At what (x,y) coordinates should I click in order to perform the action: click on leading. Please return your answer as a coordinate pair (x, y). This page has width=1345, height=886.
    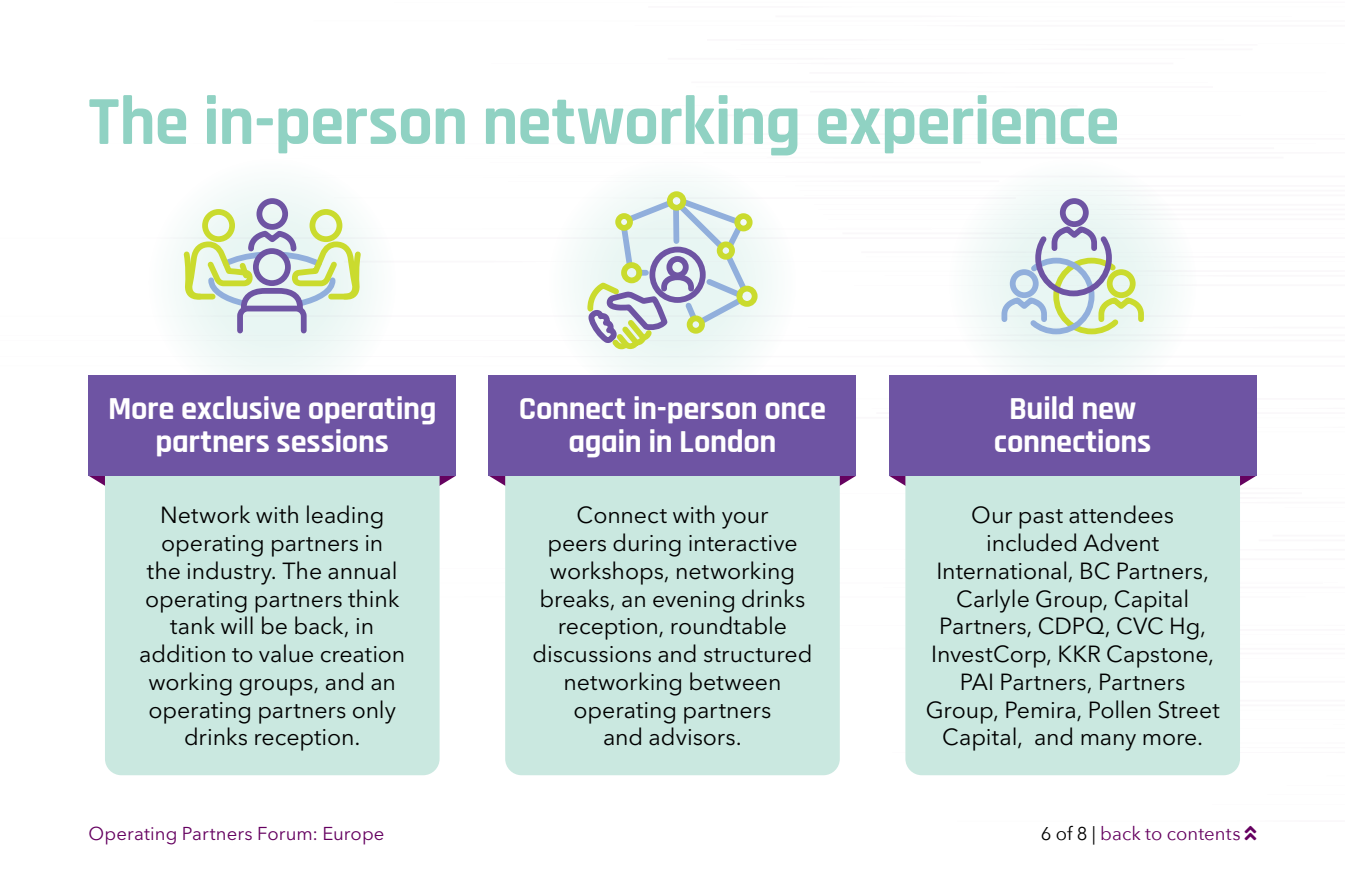
    Looking at the image, I should click on (345, 517).
